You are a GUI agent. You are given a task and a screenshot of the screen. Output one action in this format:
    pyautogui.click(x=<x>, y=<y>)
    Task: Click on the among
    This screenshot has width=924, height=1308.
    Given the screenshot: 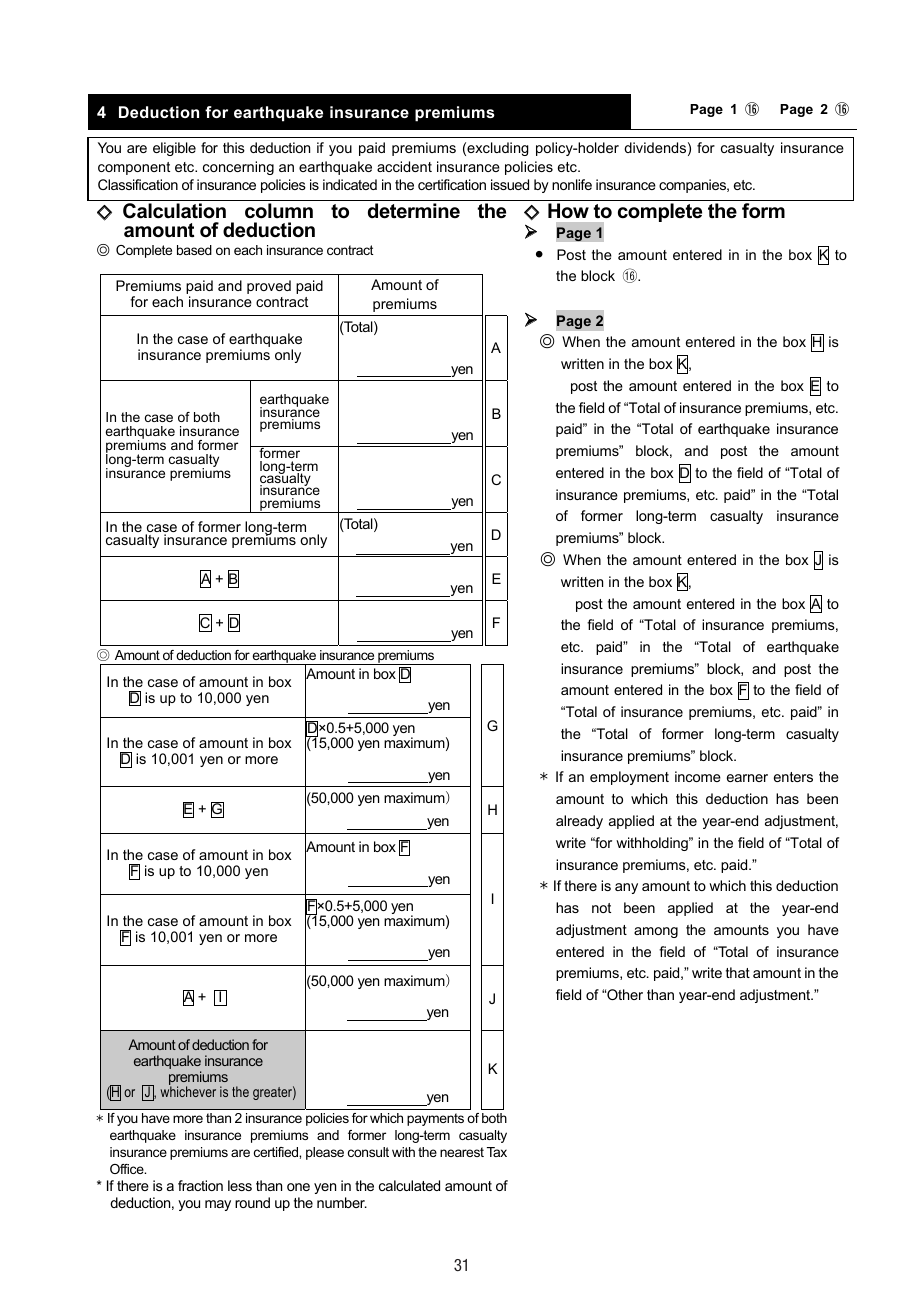 What is the action you would take?
    pyautogui.click(x=656, y=932)
